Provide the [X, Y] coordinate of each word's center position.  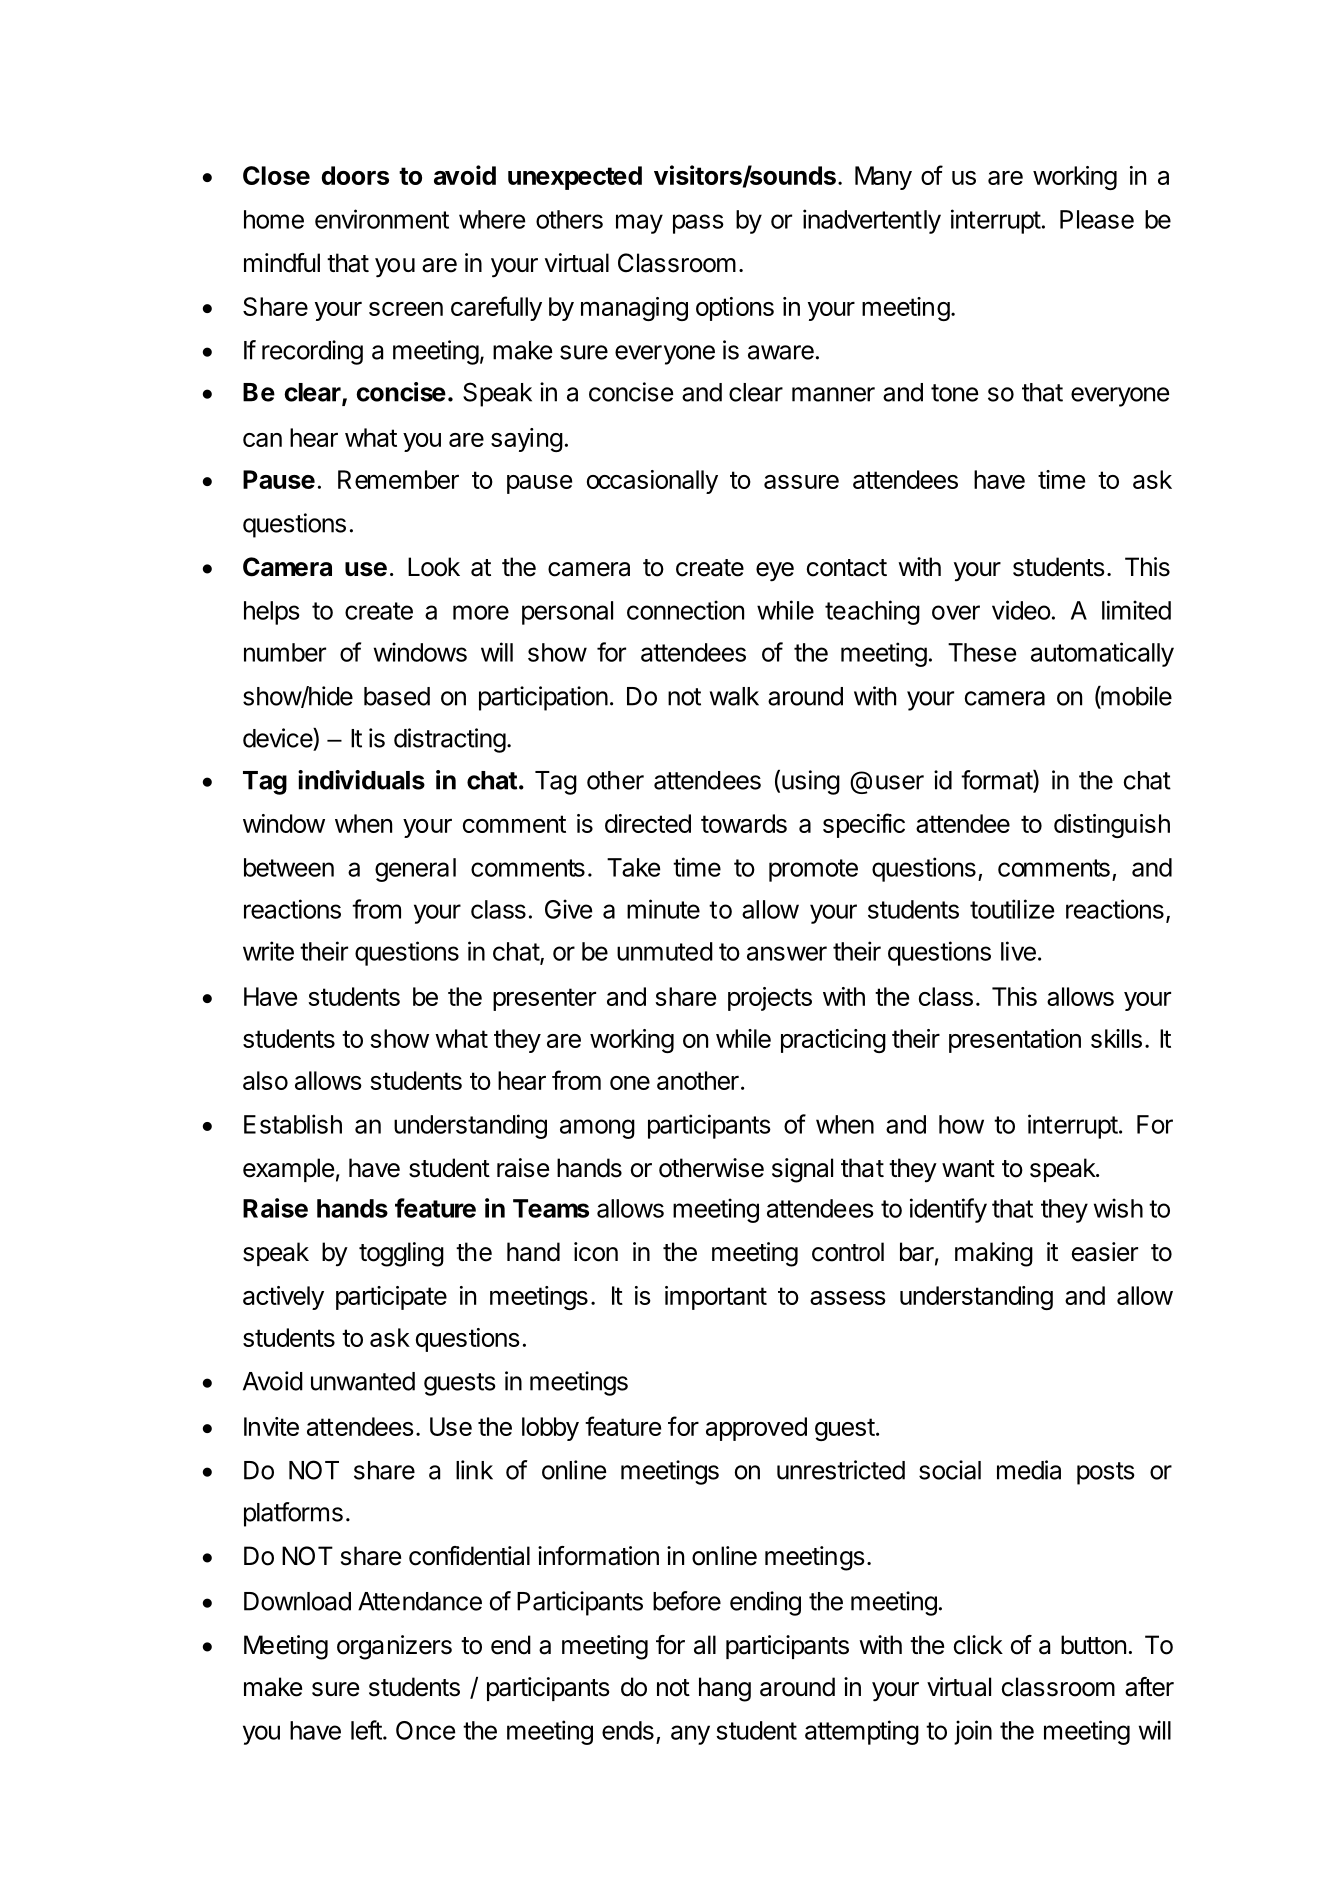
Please [1097, 219]
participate [391, 1298]
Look [434, 567]
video [1021, 610]
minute [663, 909]
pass [698, 224]
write [268, 951]
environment [382, 219]
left [366, 1730]
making [994, 1254]
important [716, 1298]
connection [685, 610]
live [1018, 951]
